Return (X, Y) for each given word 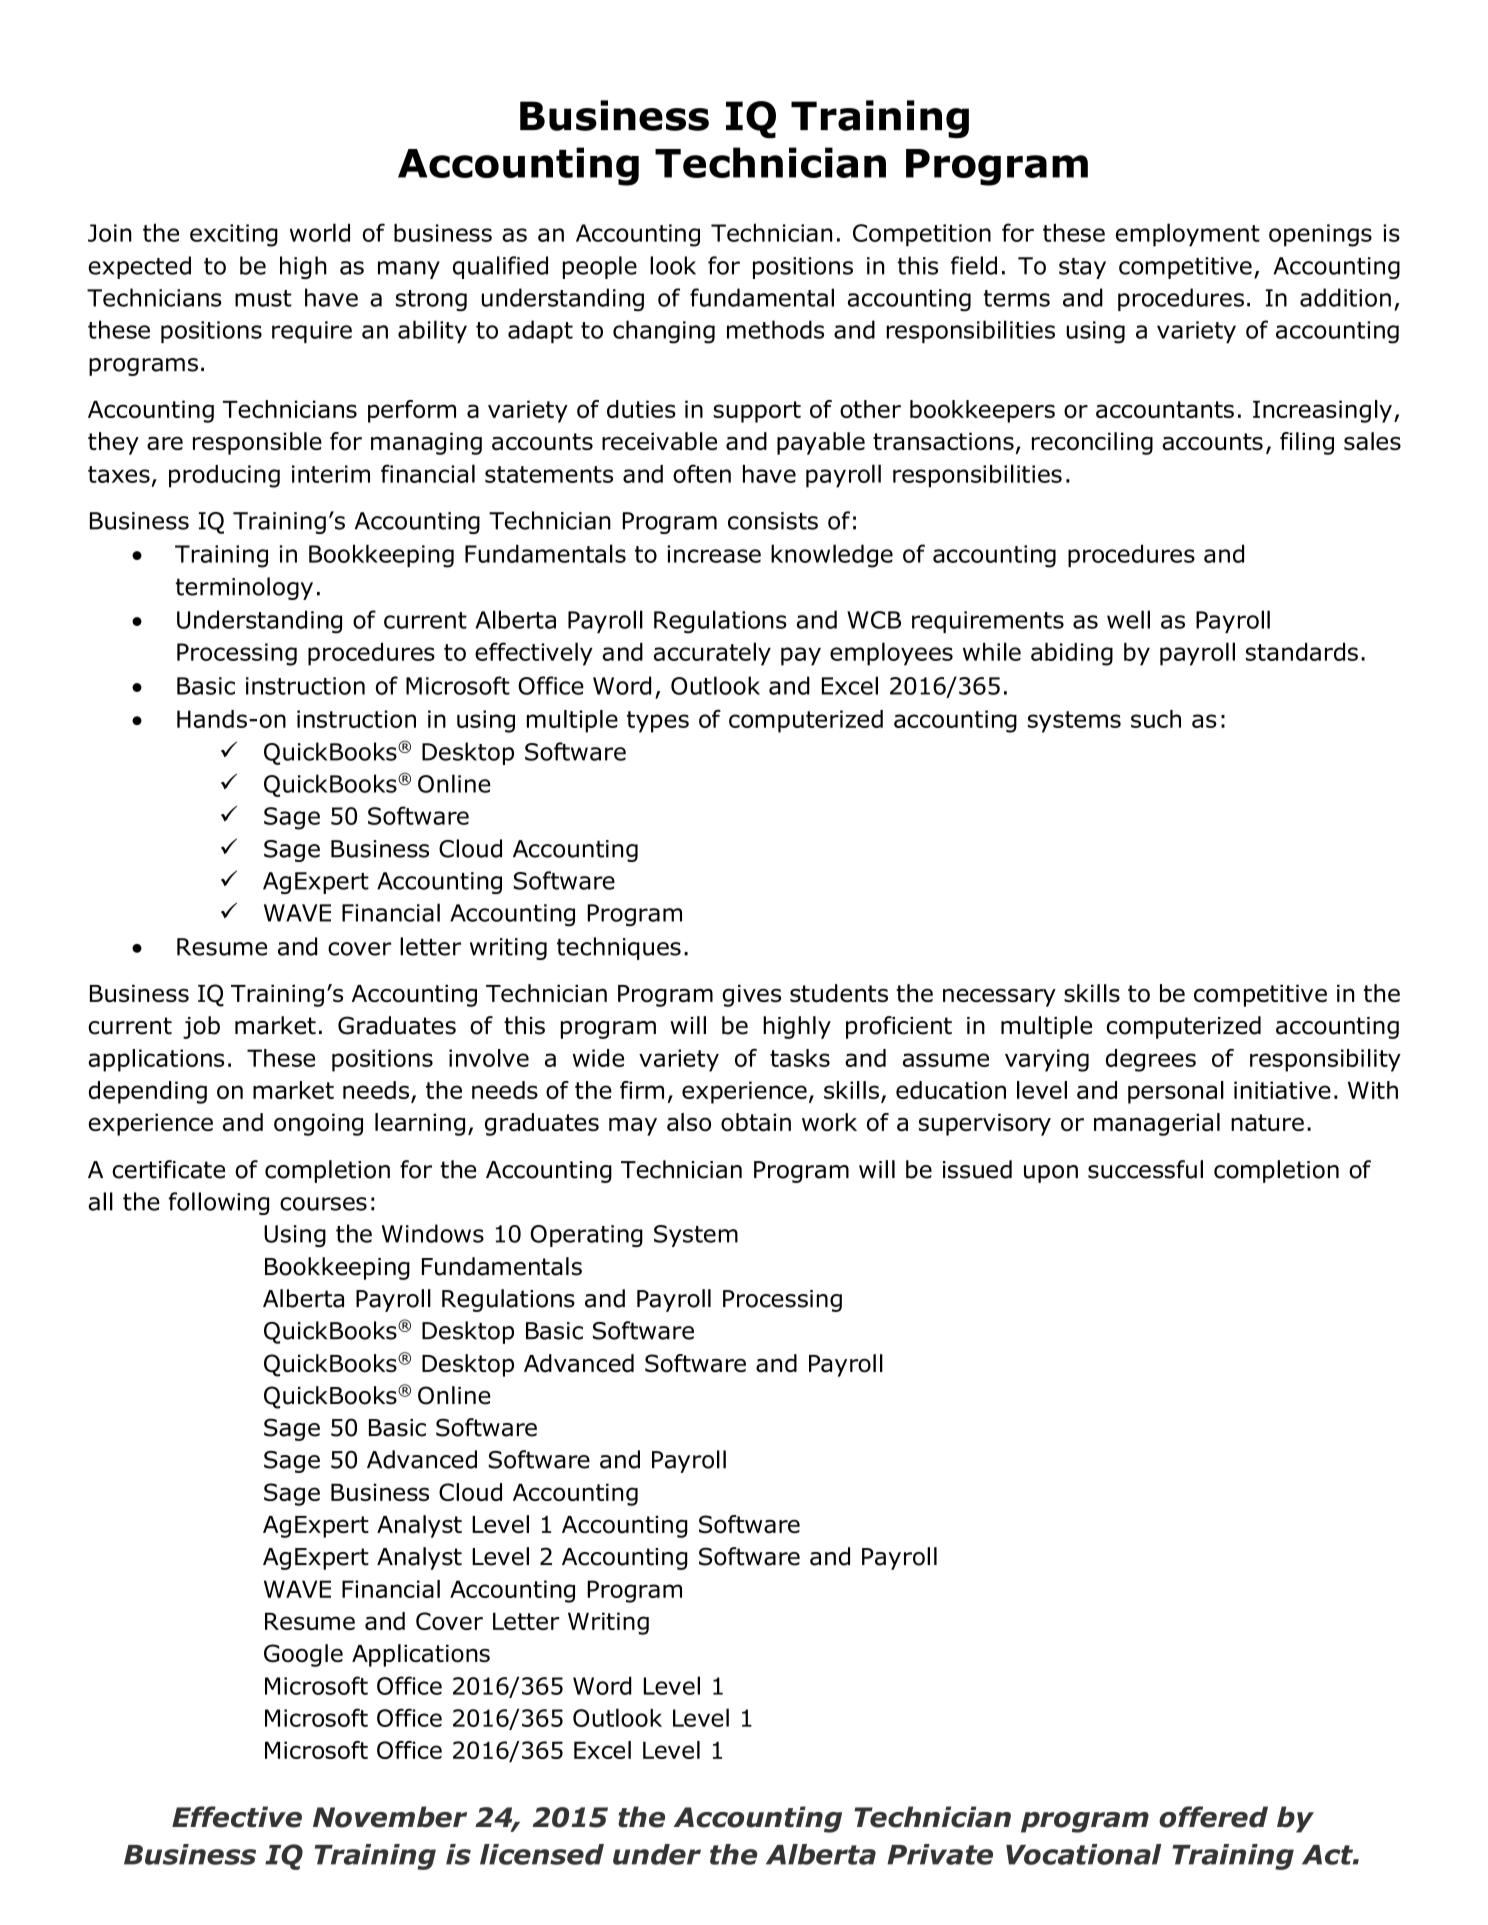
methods (775, 329)
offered (1213, 1817)
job (201, 1027)
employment (1188, 235)
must (263, 298)
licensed (542, 1854)
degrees (1151, 1060)
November (390, 1817)
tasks (800, 1058)
